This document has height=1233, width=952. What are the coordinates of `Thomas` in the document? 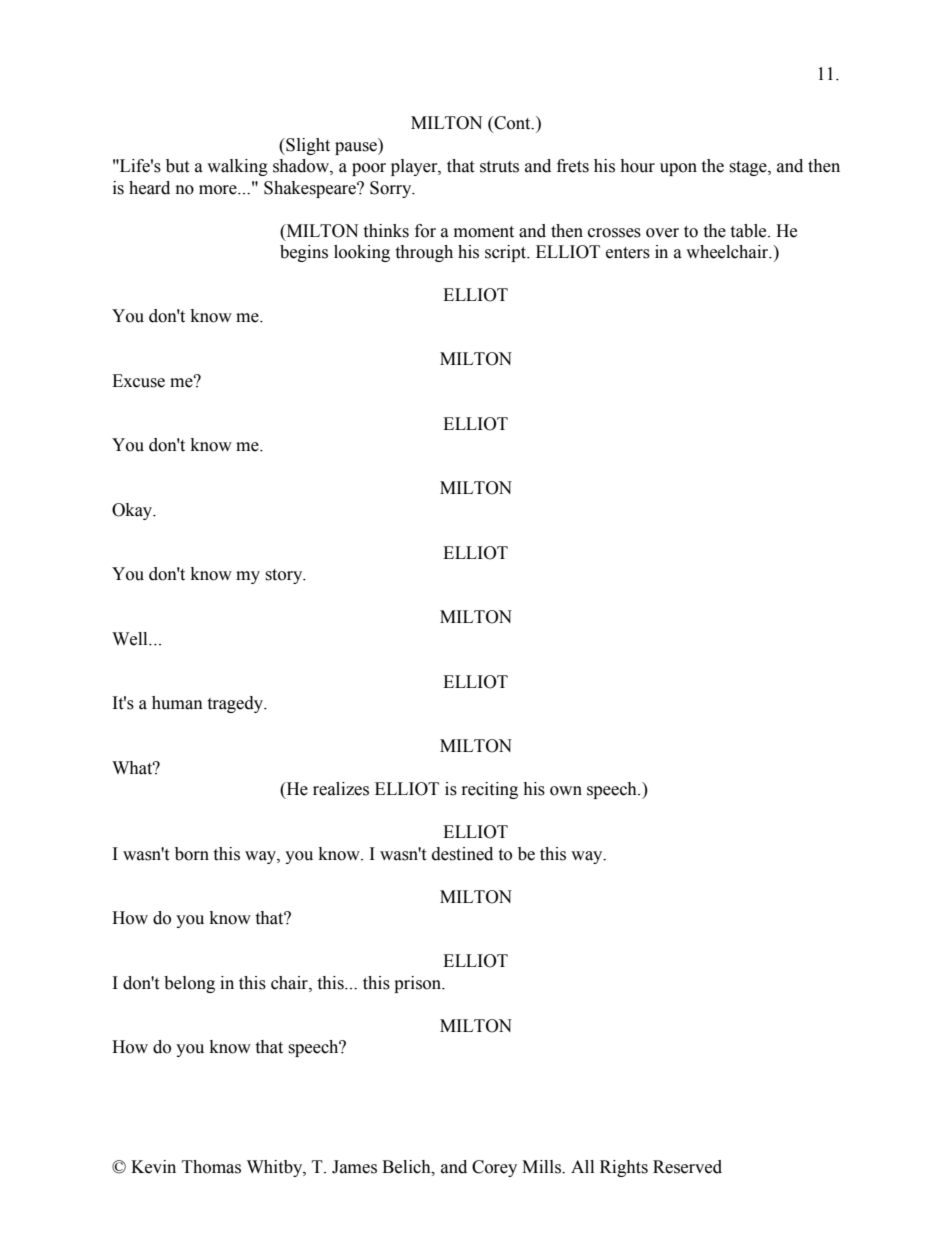 It's located at (211, 1167).
